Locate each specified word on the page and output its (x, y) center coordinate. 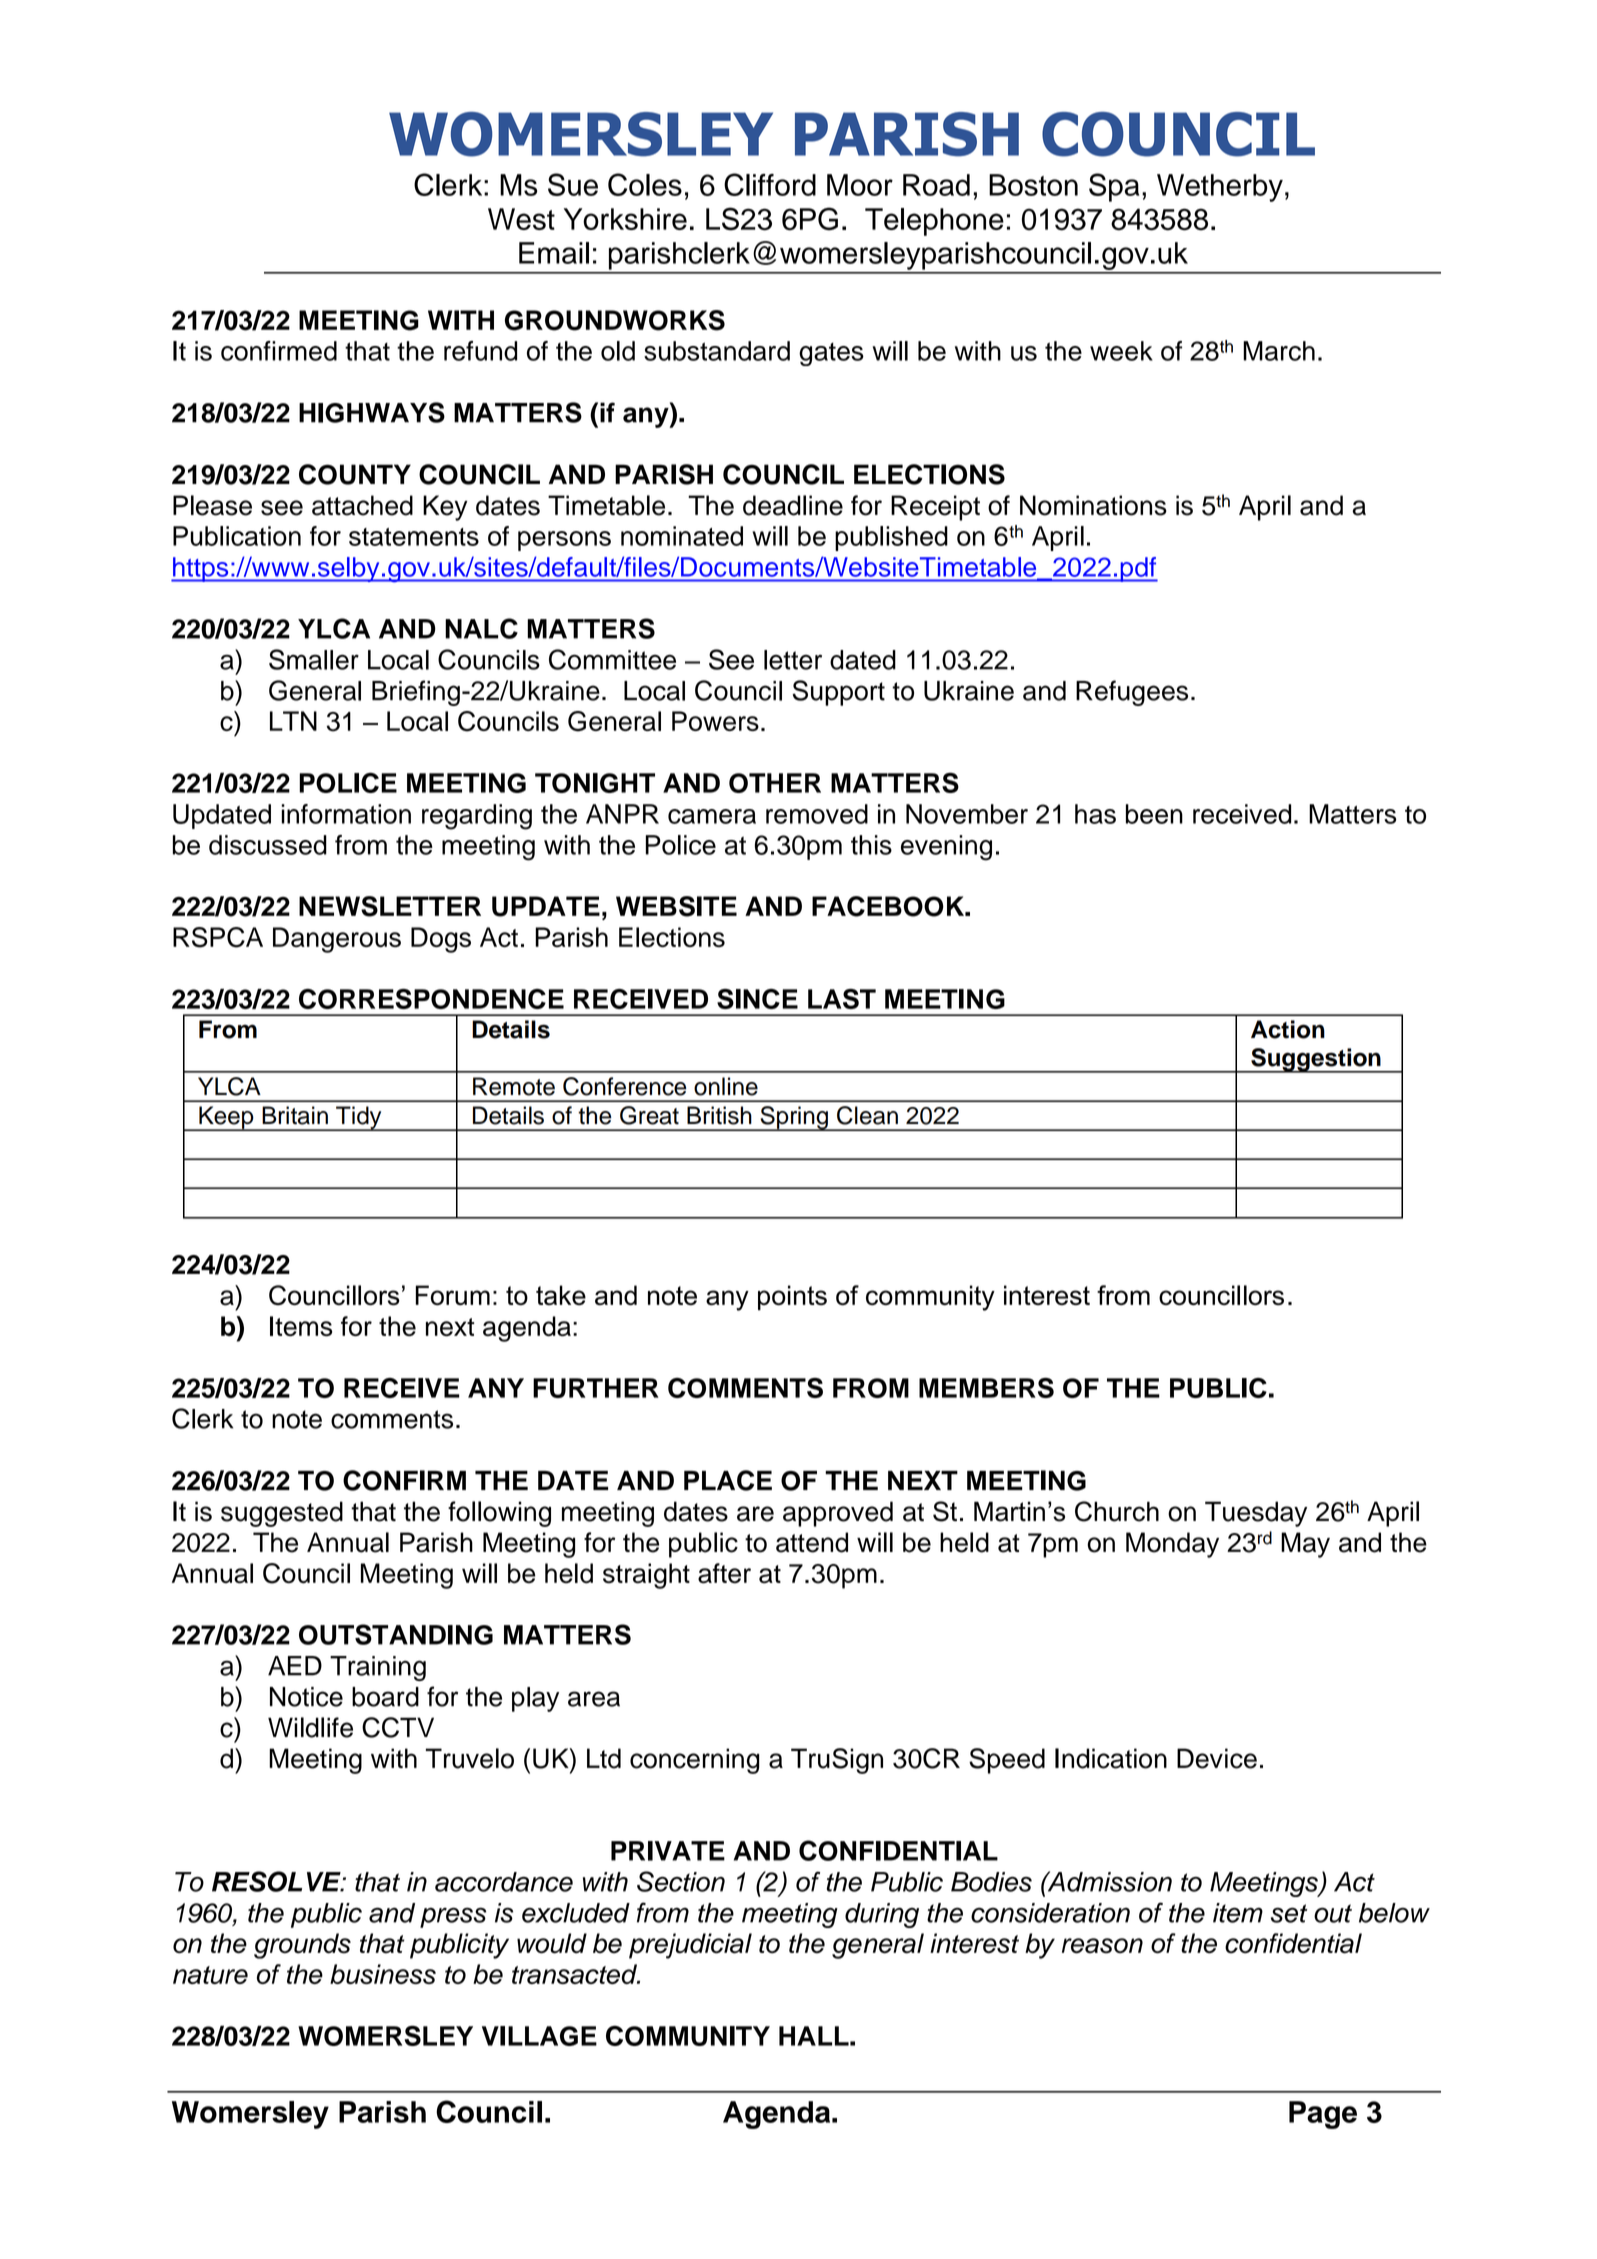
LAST (842, 999)
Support (838, 693)
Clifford (770, 184)
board (385, 1697)
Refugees (1132, 693)
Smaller (314, 659)
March (1279, 351)
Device (1217, 1758)
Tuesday (1256, 1514)
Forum (453, 1295)
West (521, 219)
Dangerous (337, 940)
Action (1288, 1029)
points (792, 1298)
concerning (694, 1761)
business (383, 1974)
